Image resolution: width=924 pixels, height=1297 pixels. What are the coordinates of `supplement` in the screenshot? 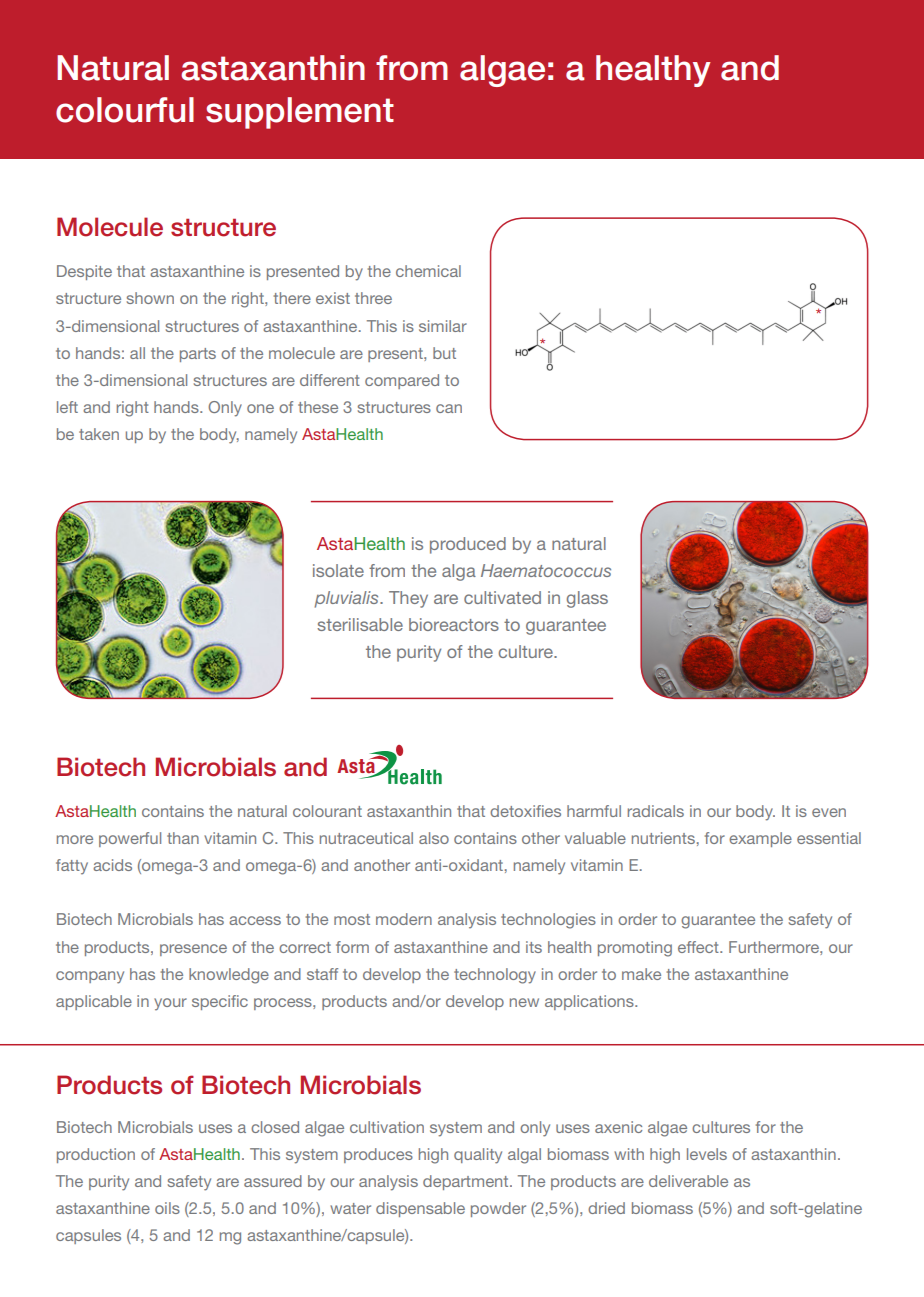 It's located at (300, 113).
